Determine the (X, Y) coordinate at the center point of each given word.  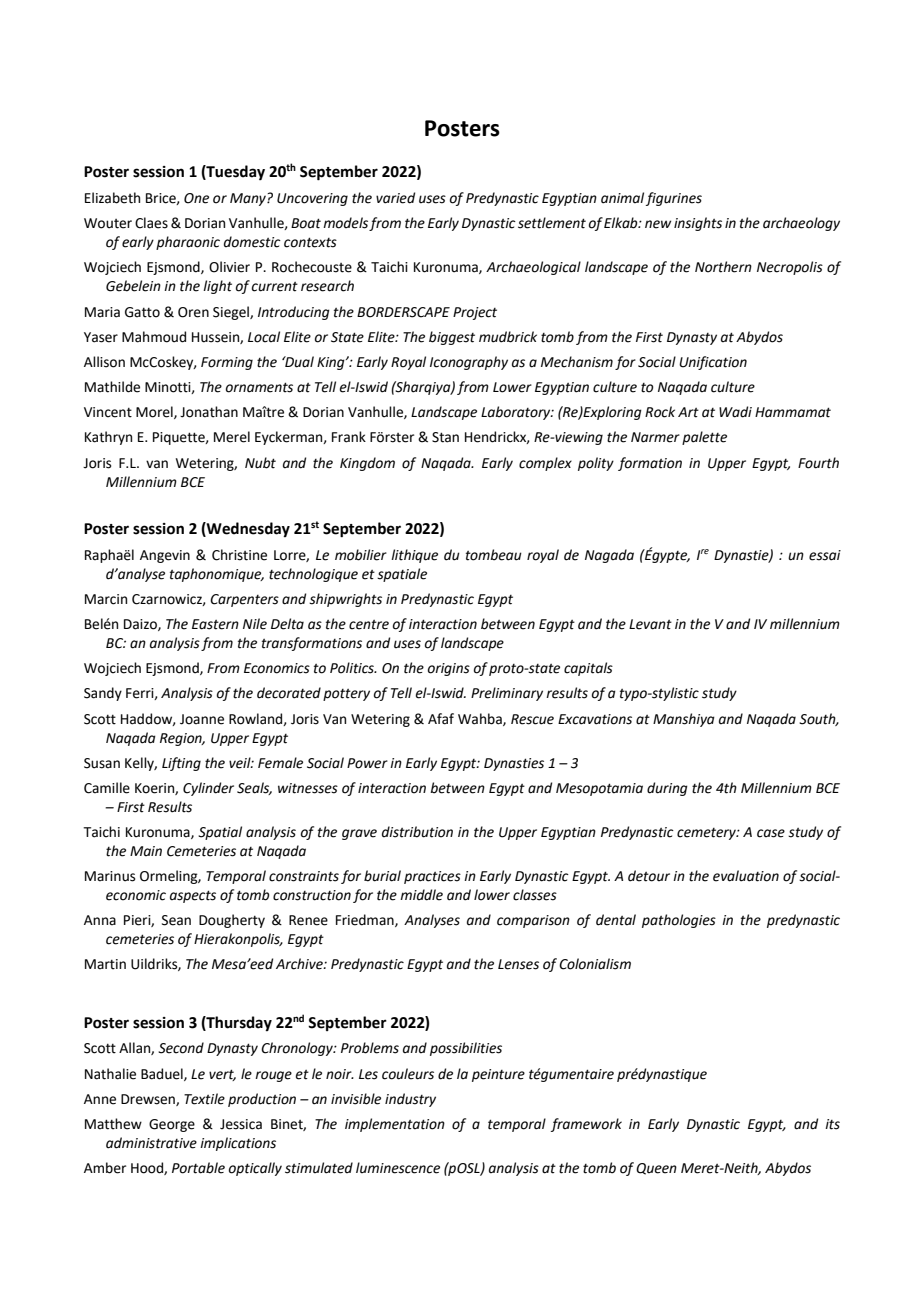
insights (698, 224)
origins (449, 669)
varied (395, 198)
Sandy (103, 694)
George (172, 1125)
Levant (650, 624)
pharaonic (188, 243)
